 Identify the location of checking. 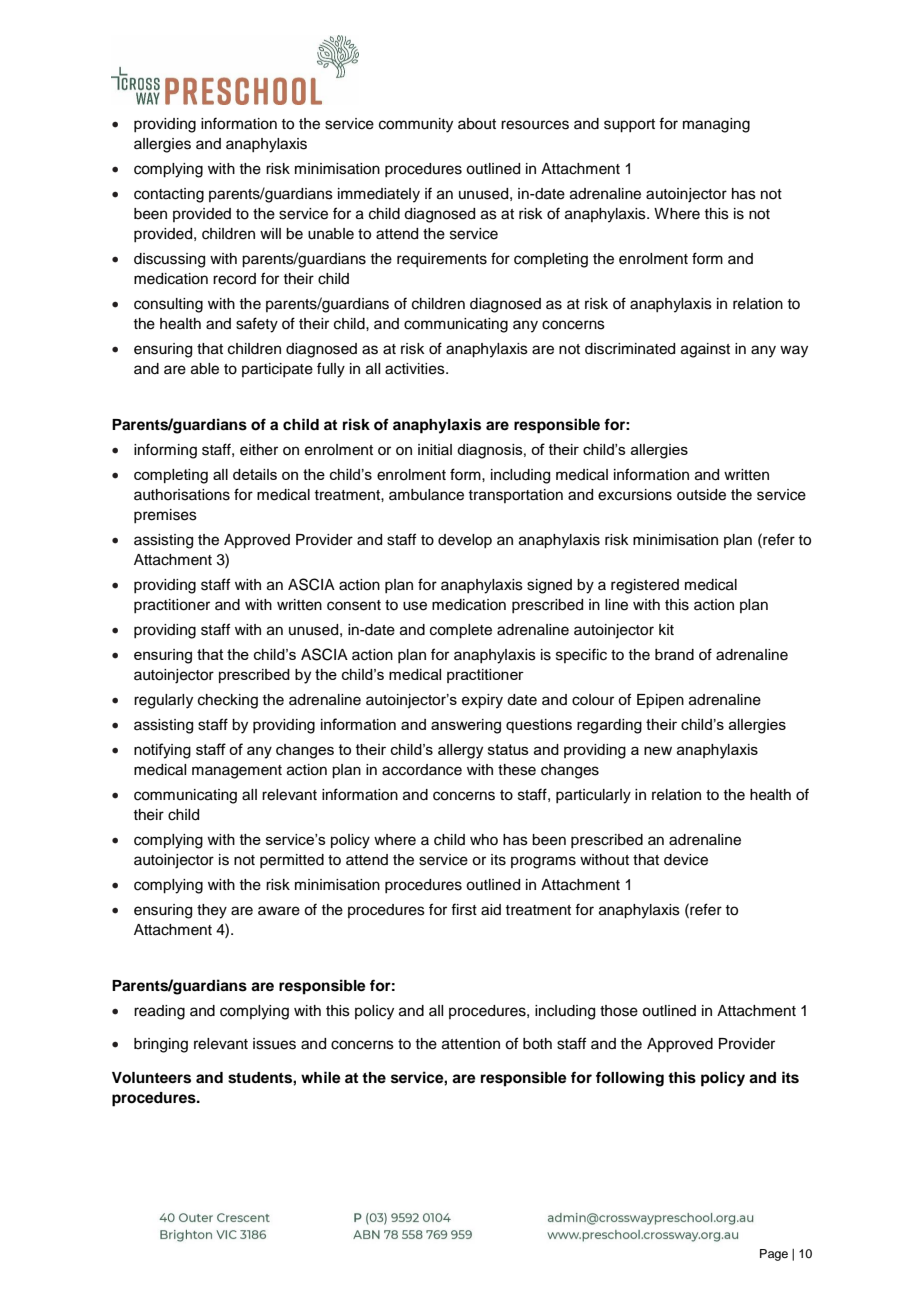
(228, 701).
